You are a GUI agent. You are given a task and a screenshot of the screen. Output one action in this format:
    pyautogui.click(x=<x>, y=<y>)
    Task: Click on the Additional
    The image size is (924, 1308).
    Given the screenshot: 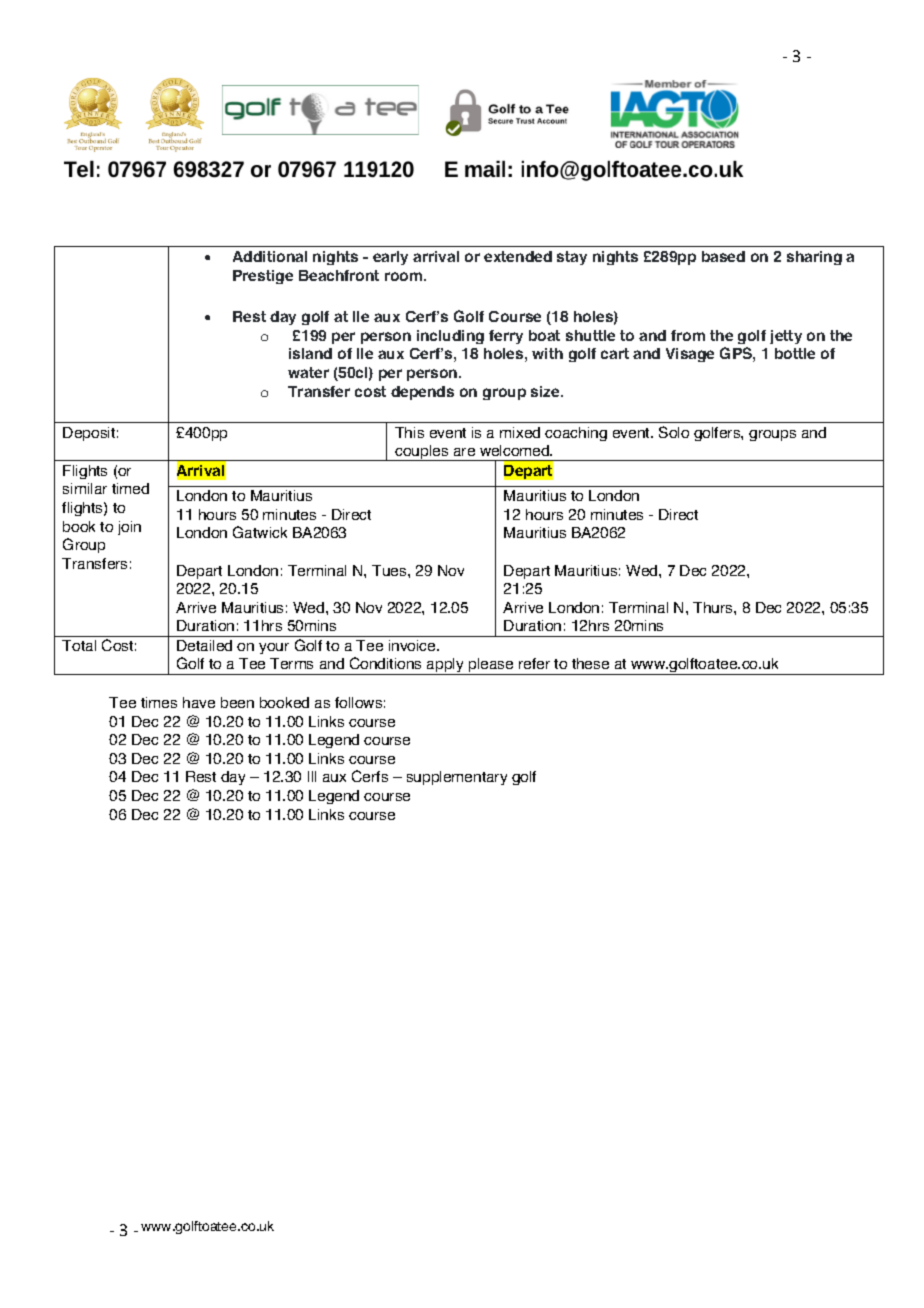 What is the action you would take?
    pyautogui.click(x=270, y=256)
